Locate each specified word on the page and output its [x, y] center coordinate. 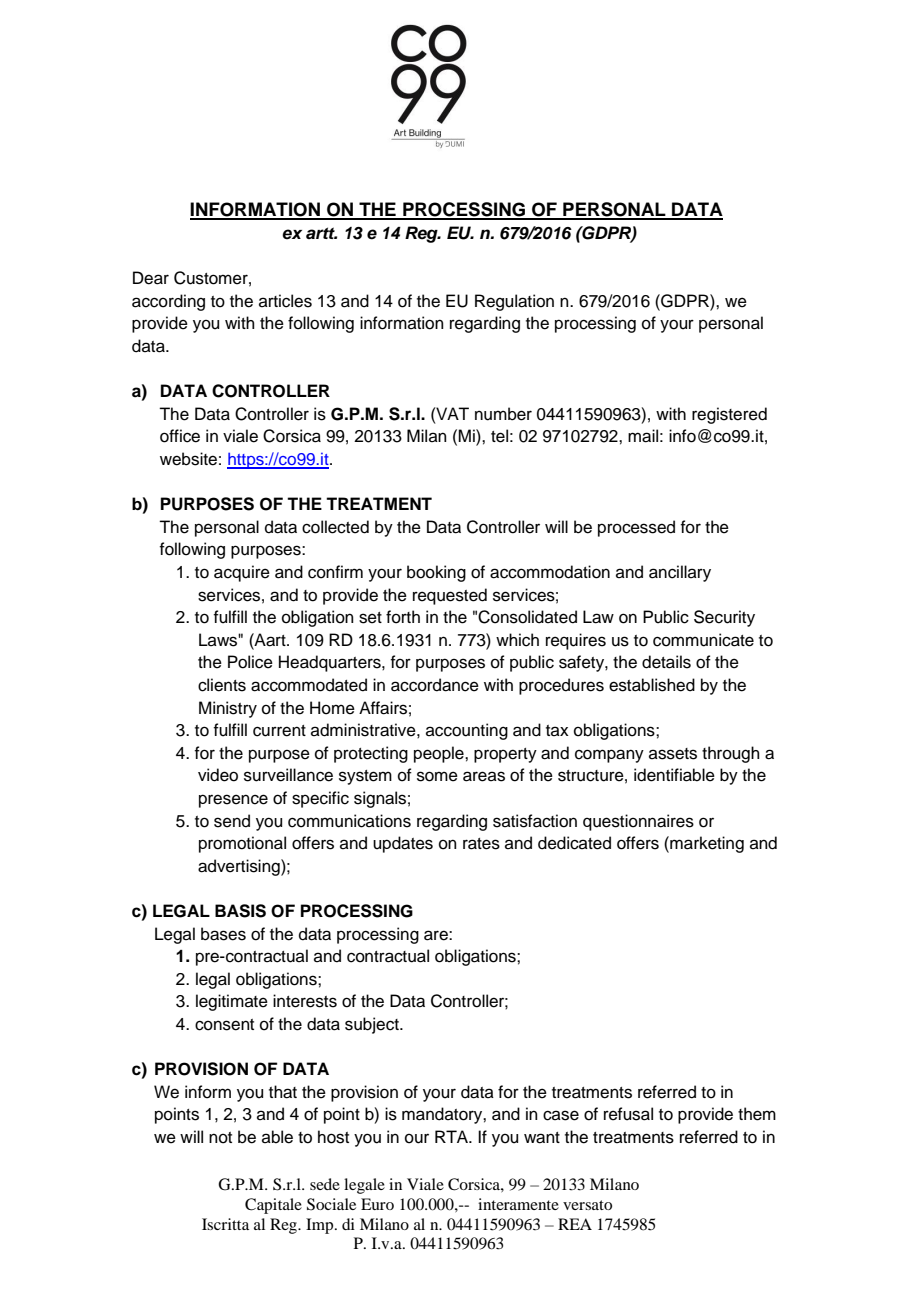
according [168, 302]
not [220, 1138]
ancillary [680, 573]
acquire [242, 573]
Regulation [514, 302]
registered [729, 415]
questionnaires [638, 822]
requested [450, 596]
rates [481, 844]
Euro [377, 1204]
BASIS [240, 911]
